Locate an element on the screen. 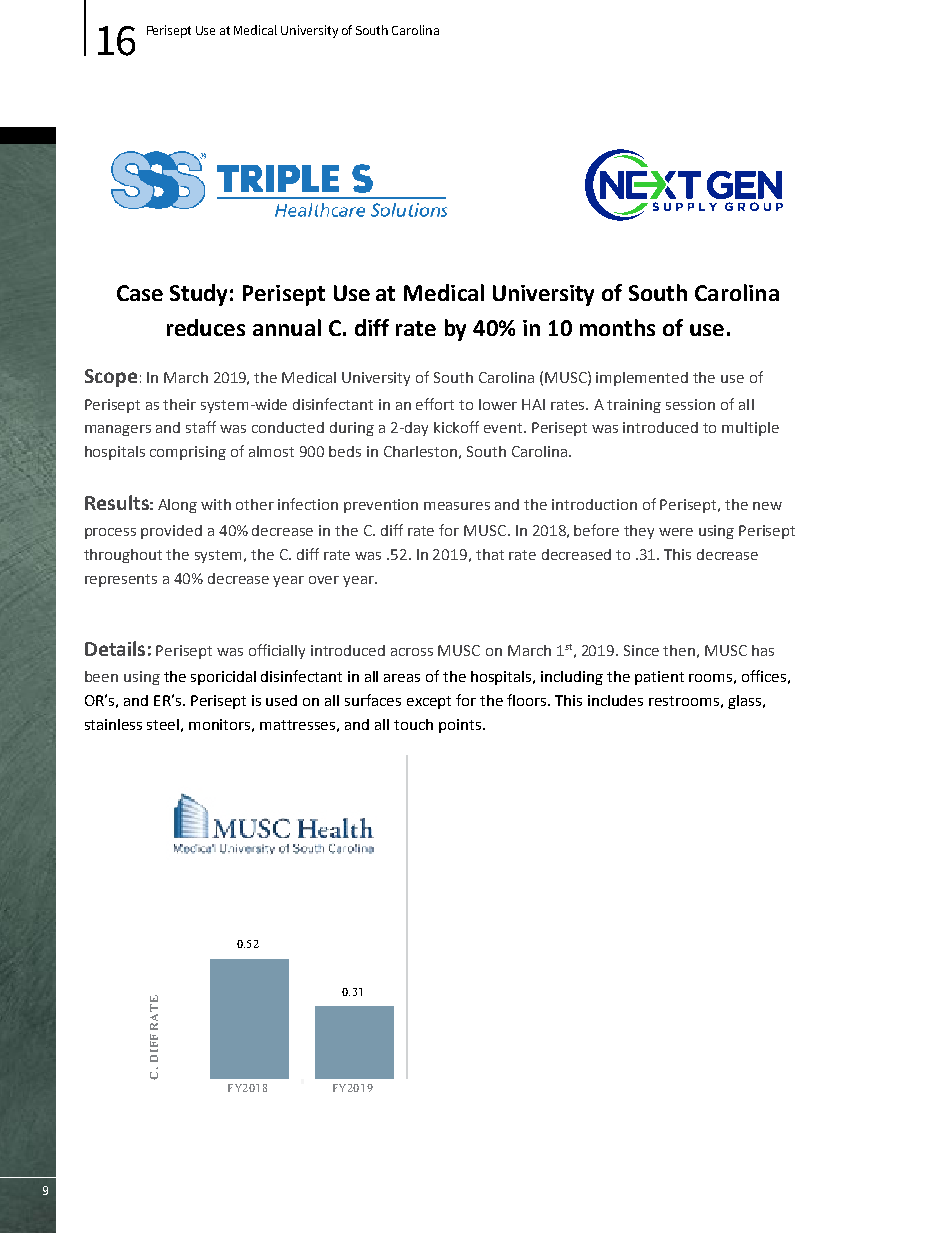 This screenshot has height=1233, width=952. officially is located at coordinates (277, 651).
